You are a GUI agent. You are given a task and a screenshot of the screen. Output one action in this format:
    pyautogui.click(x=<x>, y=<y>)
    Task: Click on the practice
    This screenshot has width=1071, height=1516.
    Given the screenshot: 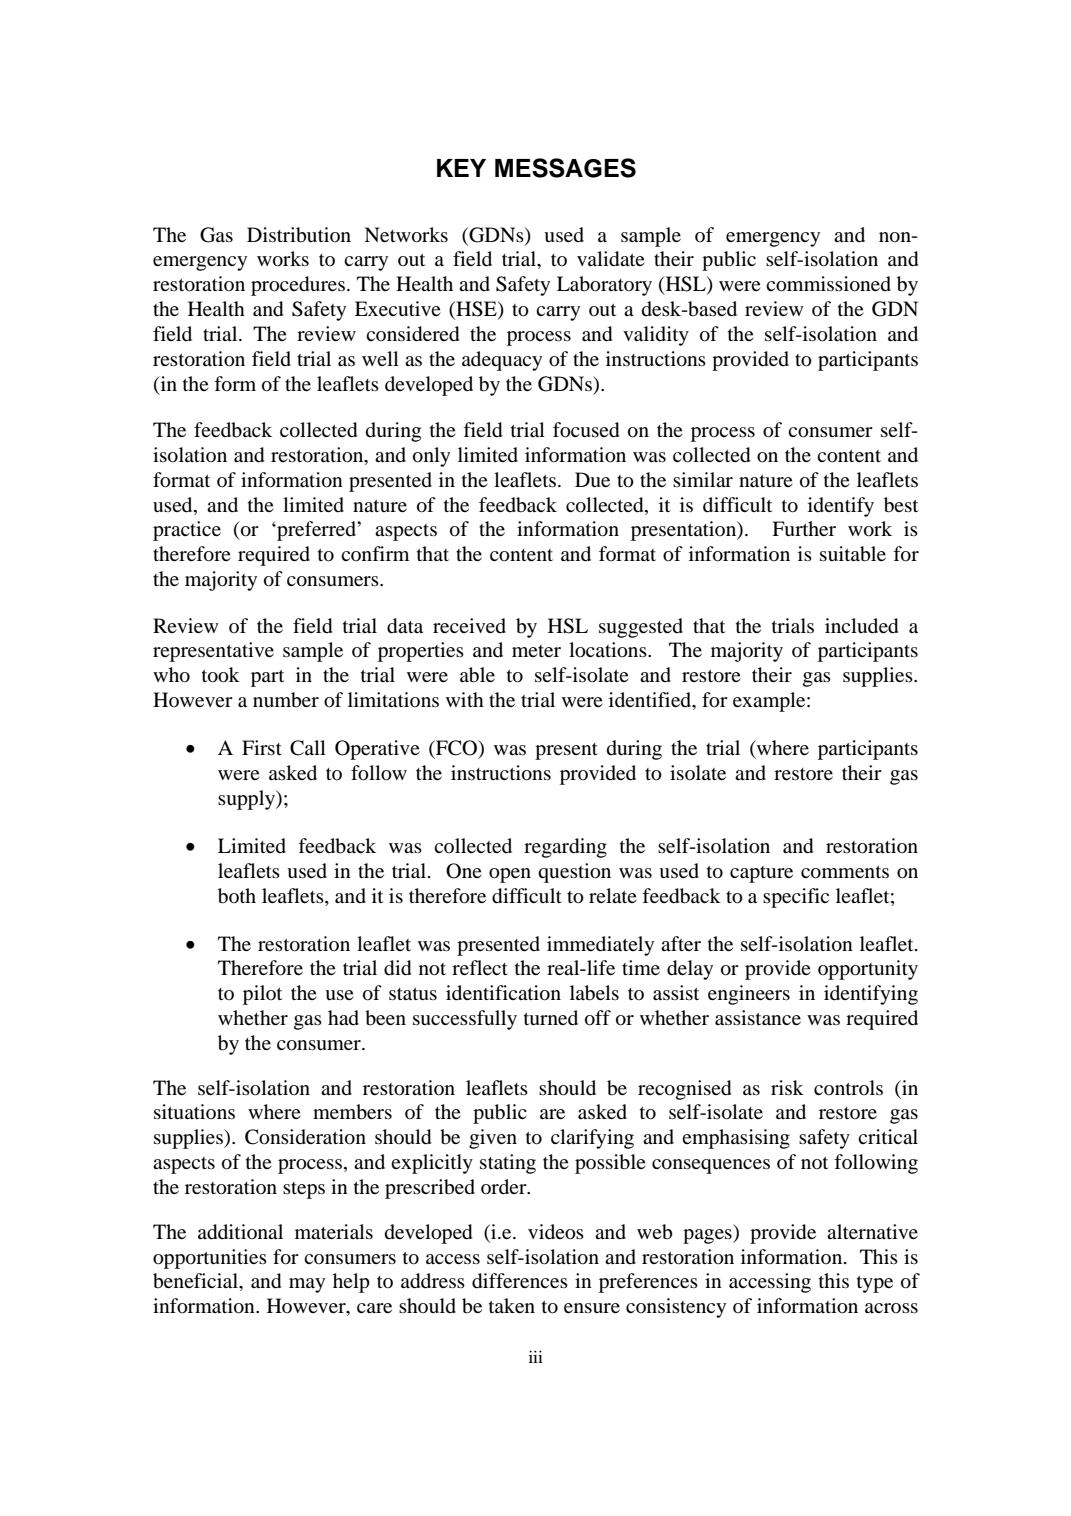 What is the action you would take?
    pyautogui.click(x=187, y=531)
